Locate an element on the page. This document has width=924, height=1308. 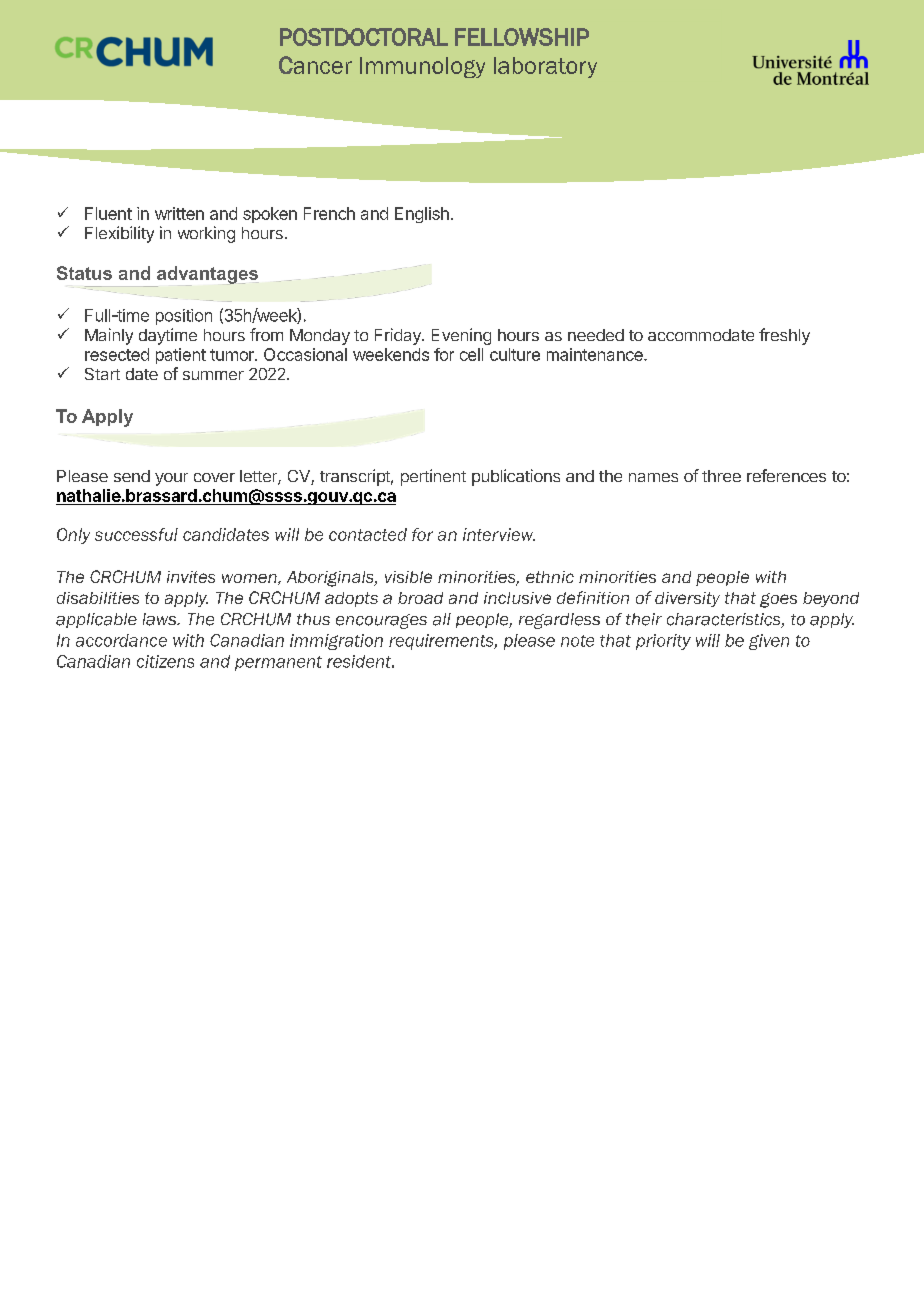
laboratory is located at coordinates (545, 67).
